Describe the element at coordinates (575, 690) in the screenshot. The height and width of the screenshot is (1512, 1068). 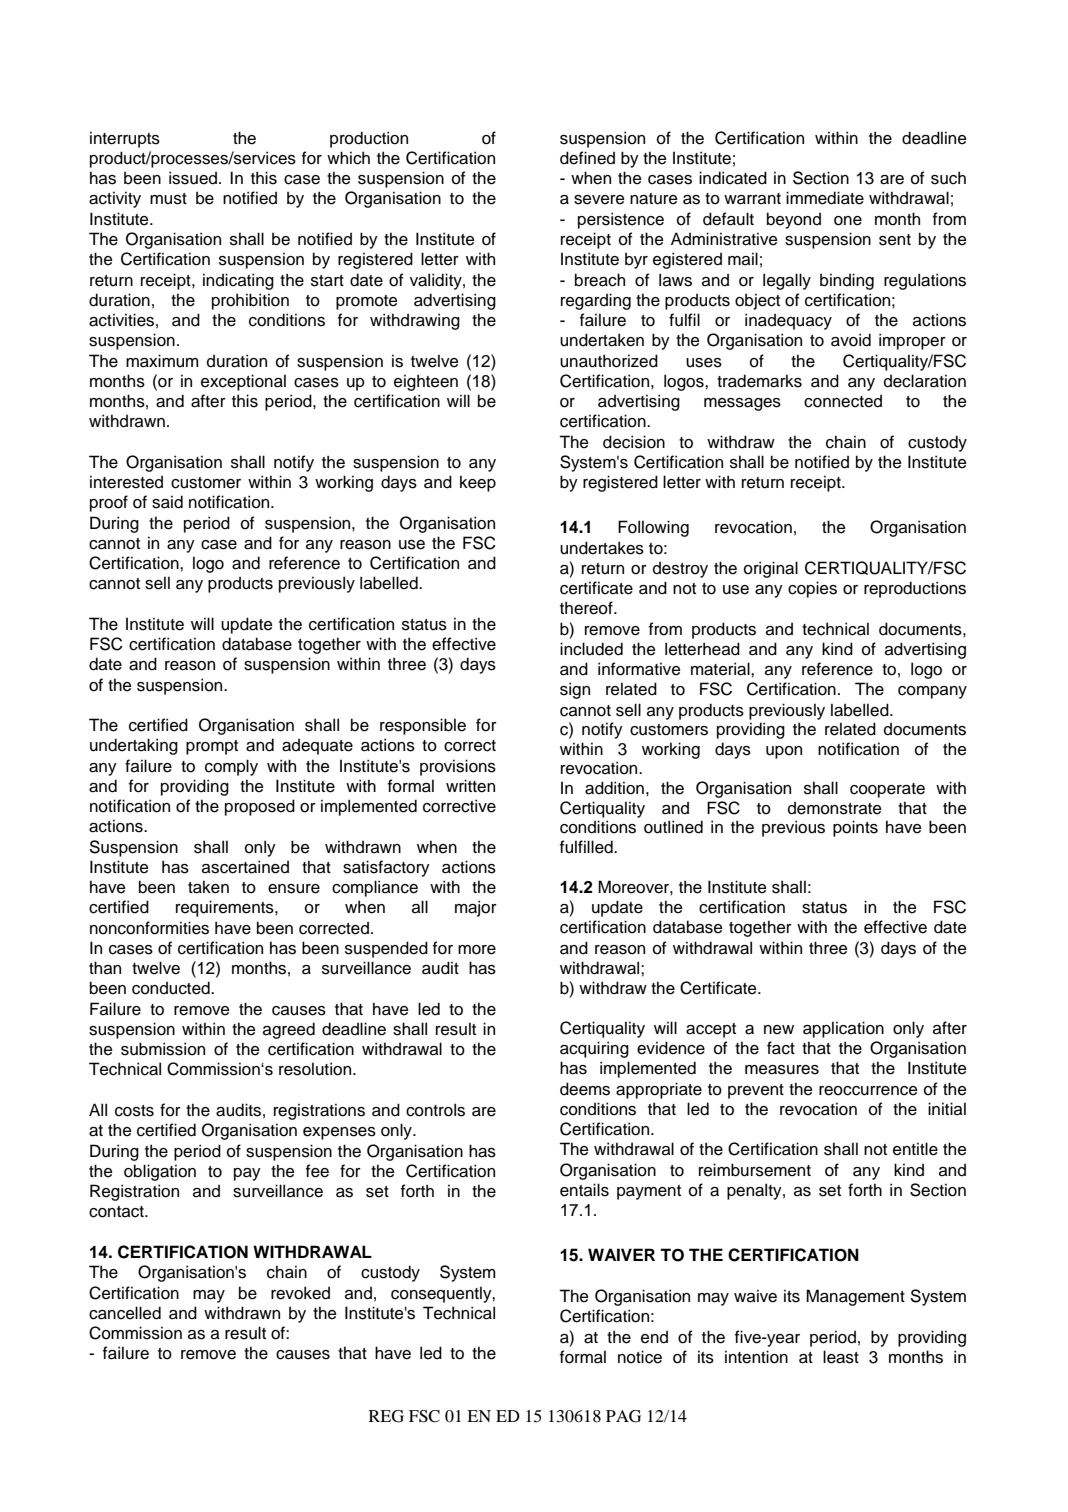
I see `sign` at that location.
